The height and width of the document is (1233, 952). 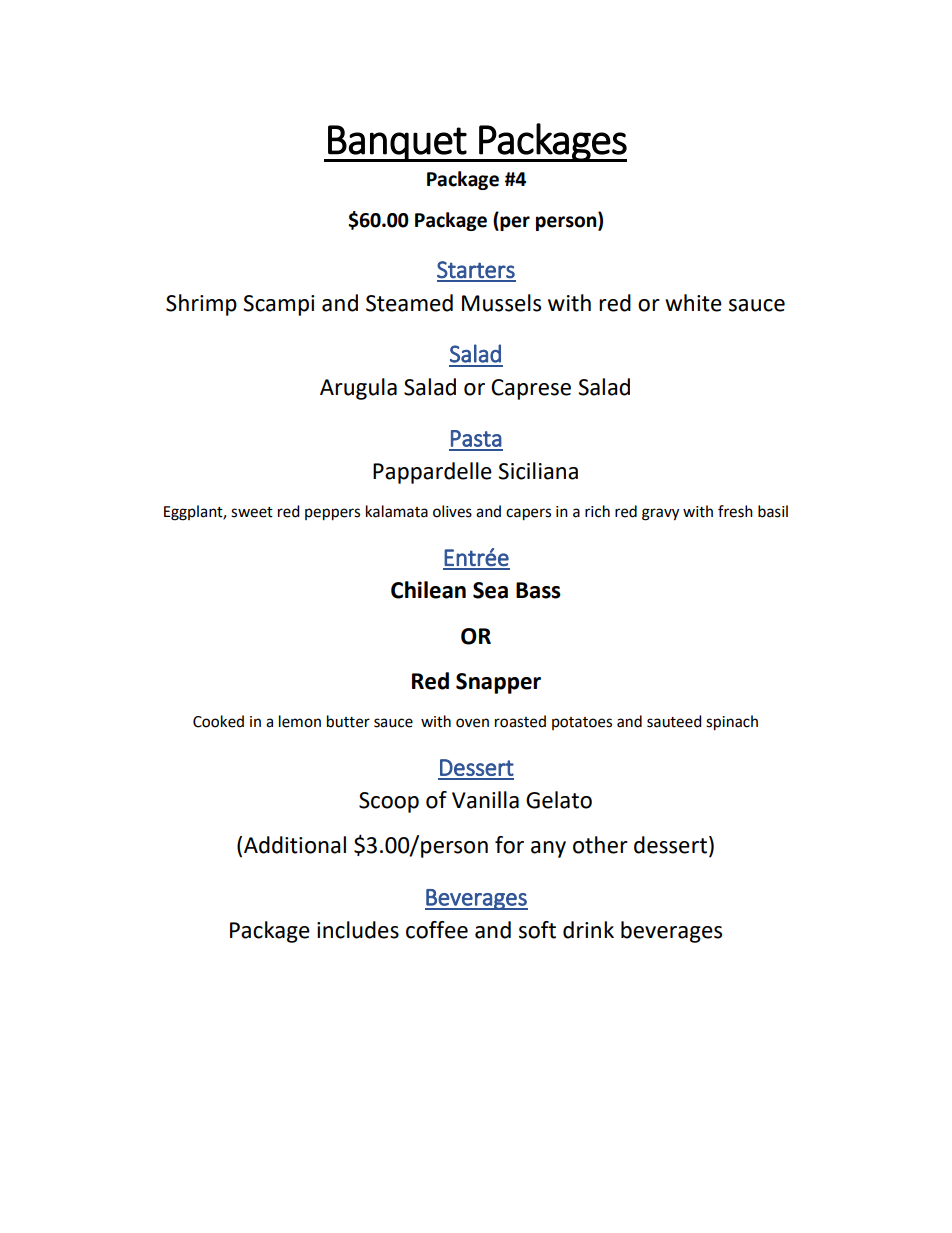 What do you see at coordinates (252, 512) in the document?
I see `sweet` at bounding box center [252, 512].
